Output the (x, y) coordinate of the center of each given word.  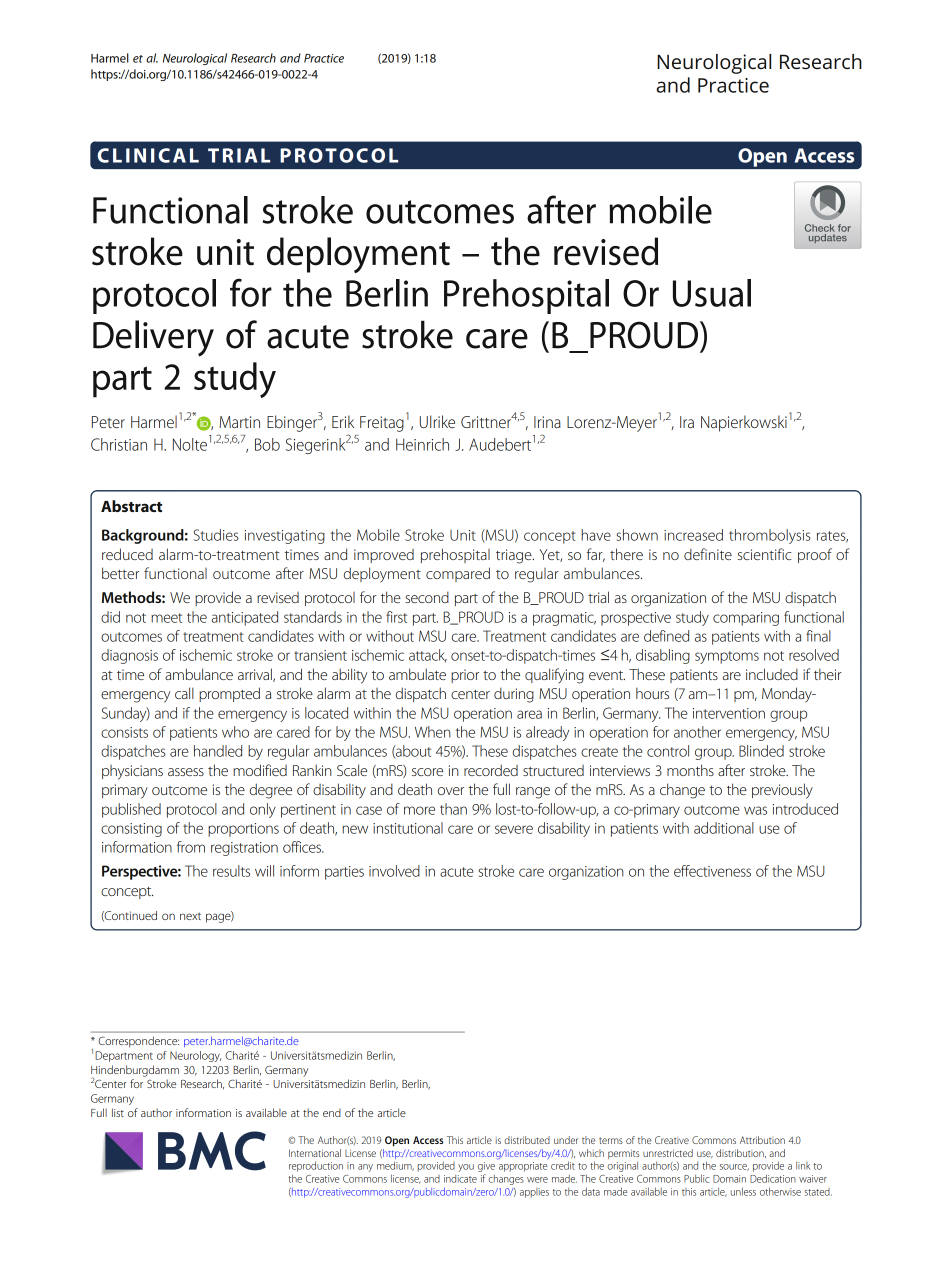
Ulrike (437, 421)
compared (458, 574)
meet (166, 618)
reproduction (316, 1166)
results (231, 871)
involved (394, 871)
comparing (746, 619)
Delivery (153, 338)
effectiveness (712, 871)
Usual (712, 293)
